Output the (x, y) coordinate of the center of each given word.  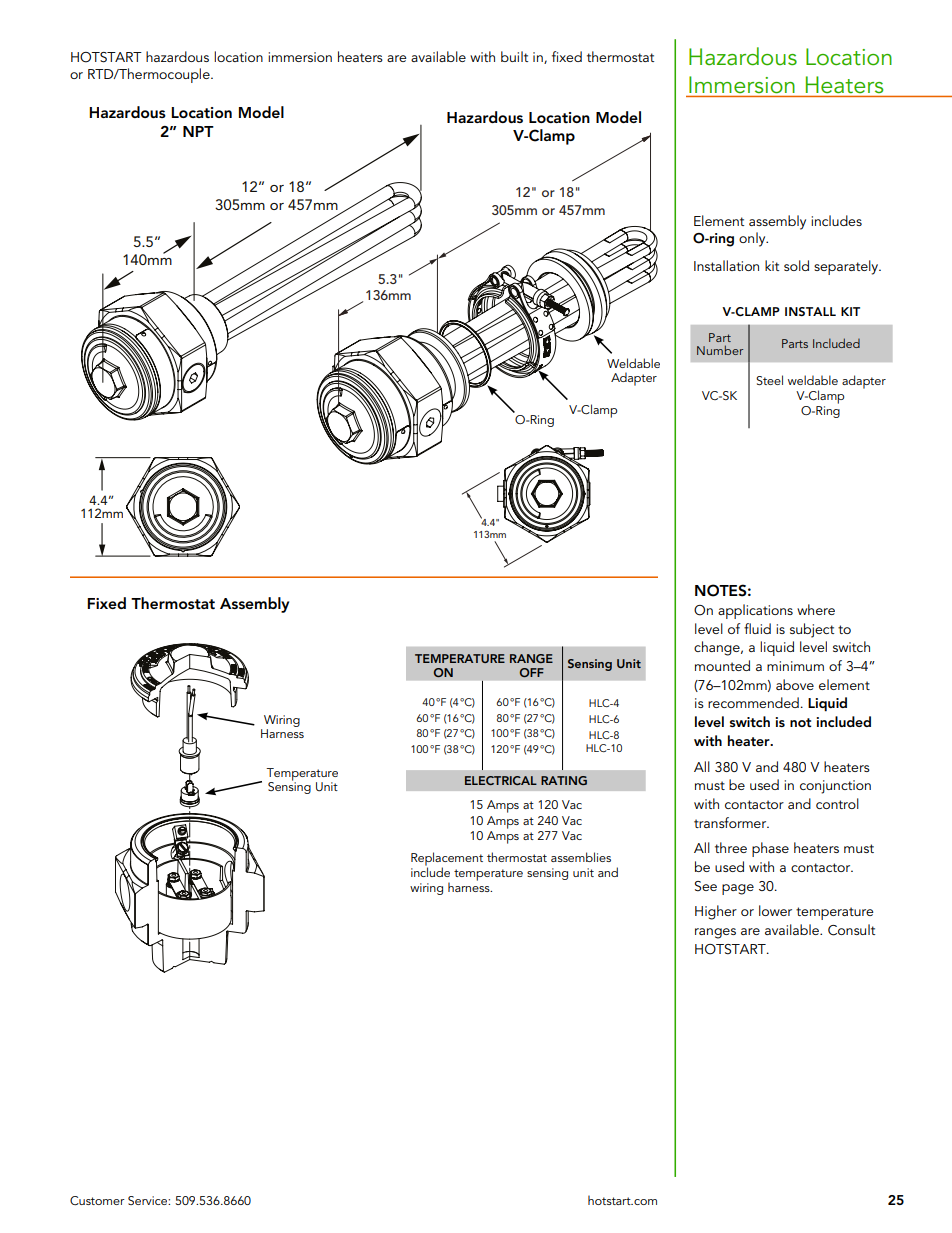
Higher (716, 912)
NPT (198, 131)
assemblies (581, 857)
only (753, 239)
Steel (769, 380)
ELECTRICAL (501, 780)
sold (796, 265)
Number (720, 350)
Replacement (447, 860)
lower (775, 910)
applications (755, 611)
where (816, 609)
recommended (753, 702)
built (514, 56)
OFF (531, 673)
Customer (97, 1201)
